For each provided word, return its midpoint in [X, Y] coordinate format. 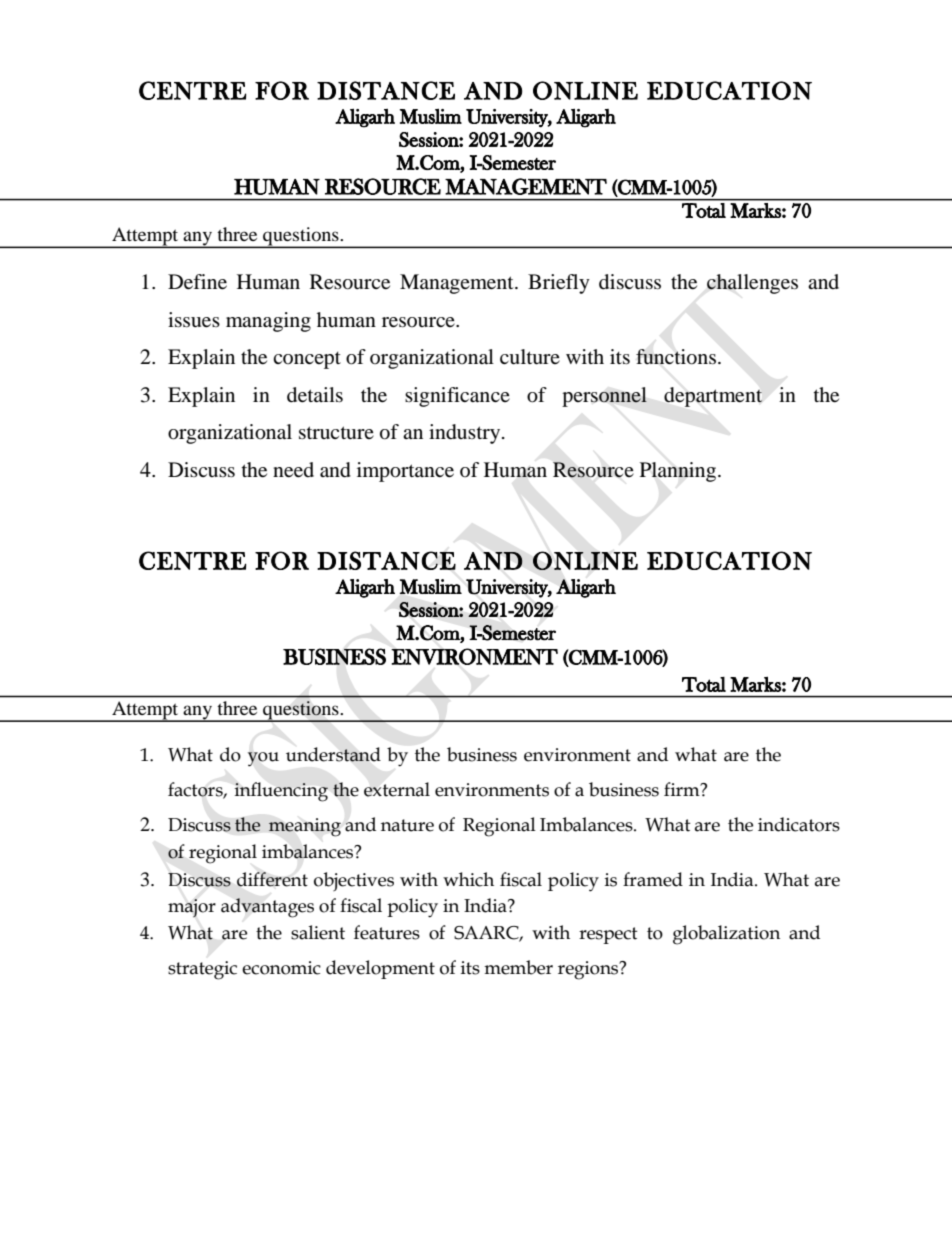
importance [405, 472]
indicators [799, 824]
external [397, 789]
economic [281, 968]
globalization [726, 935]
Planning [679, 472]
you [263, 759]
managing [268, 322]
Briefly [559, 284]
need [293, 470]
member [518, 967]
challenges [752, 284]
